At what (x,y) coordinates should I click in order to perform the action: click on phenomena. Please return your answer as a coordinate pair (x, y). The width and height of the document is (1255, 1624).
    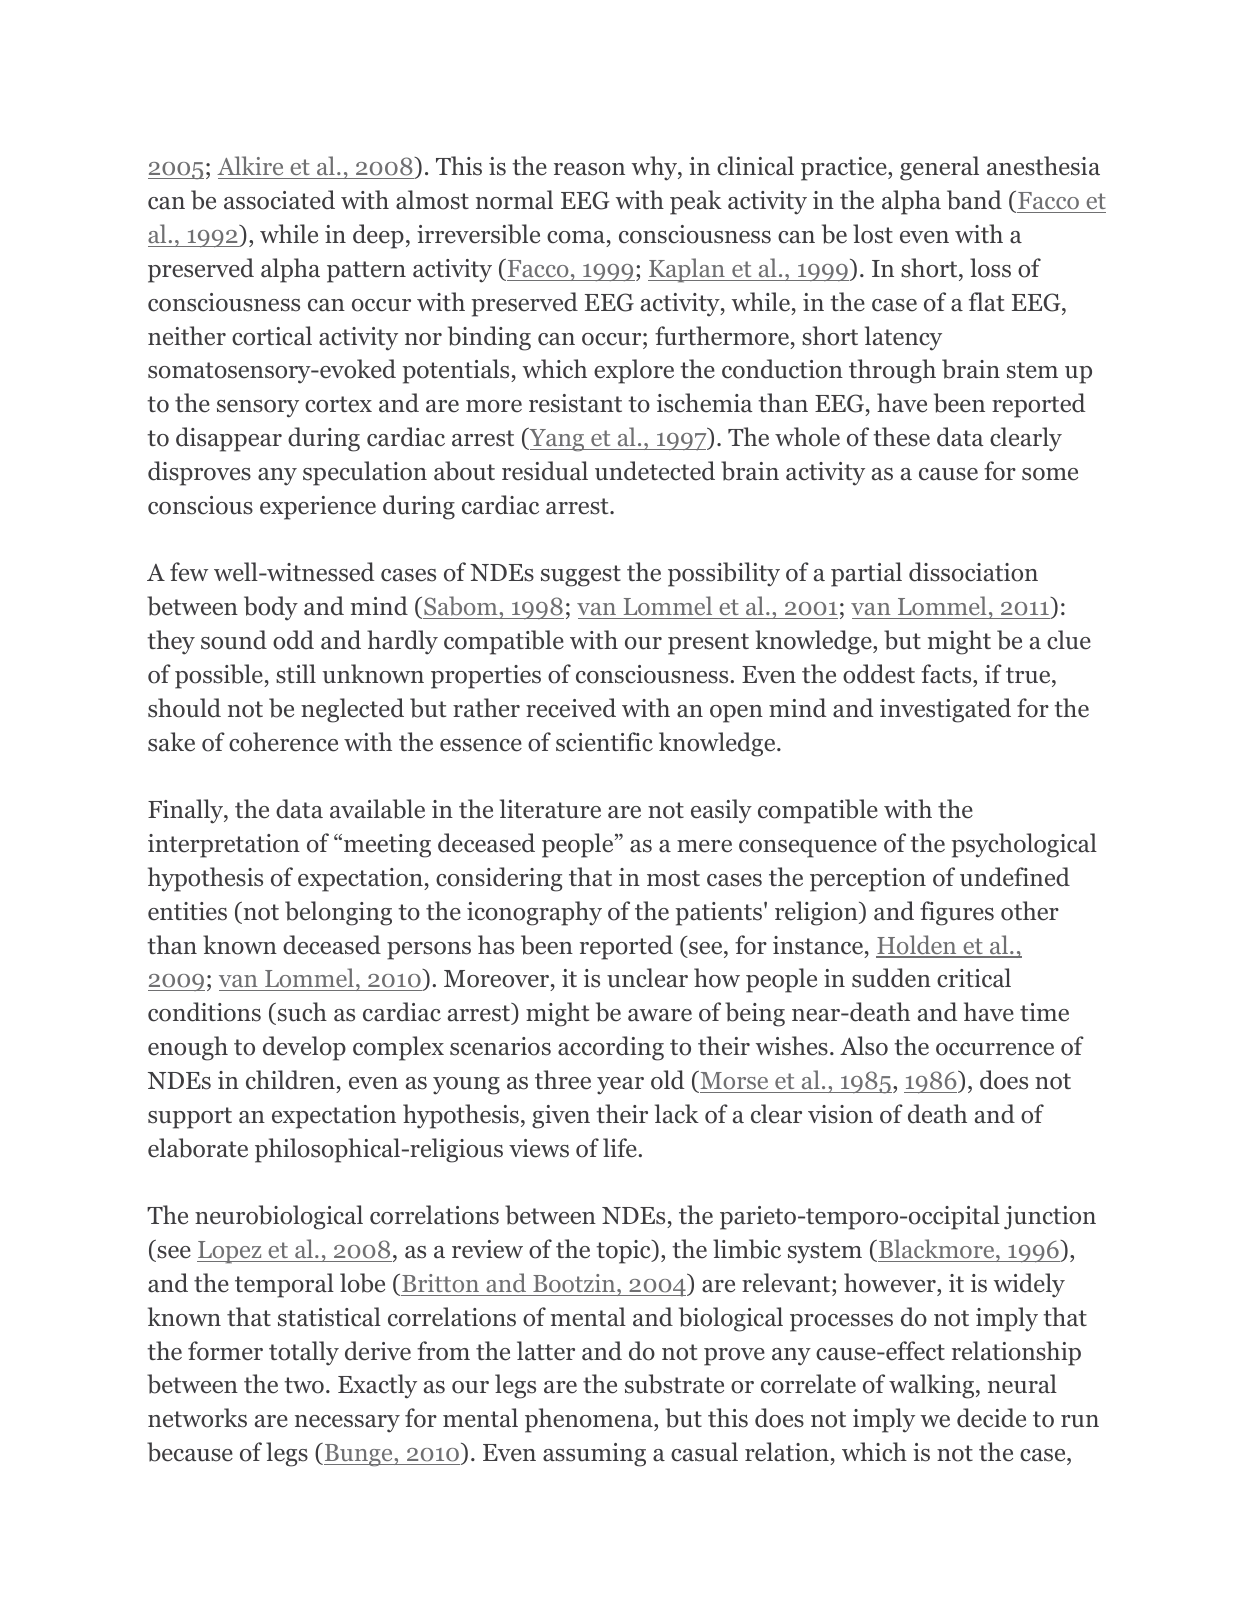
    Looking at the image, I should click on (590, 1420).
